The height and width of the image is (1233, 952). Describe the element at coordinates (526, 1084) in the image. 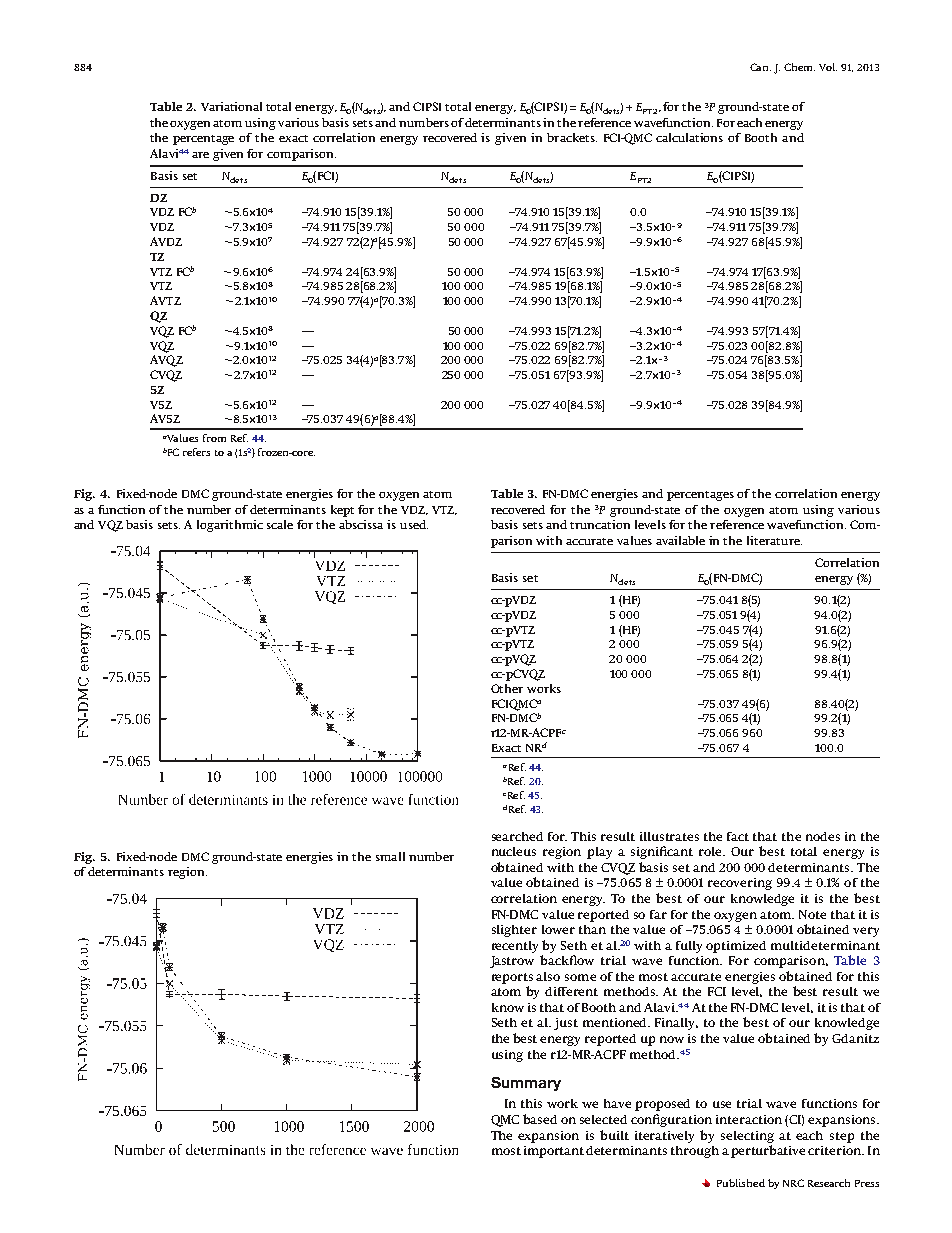

I see `Summary` at that location.
